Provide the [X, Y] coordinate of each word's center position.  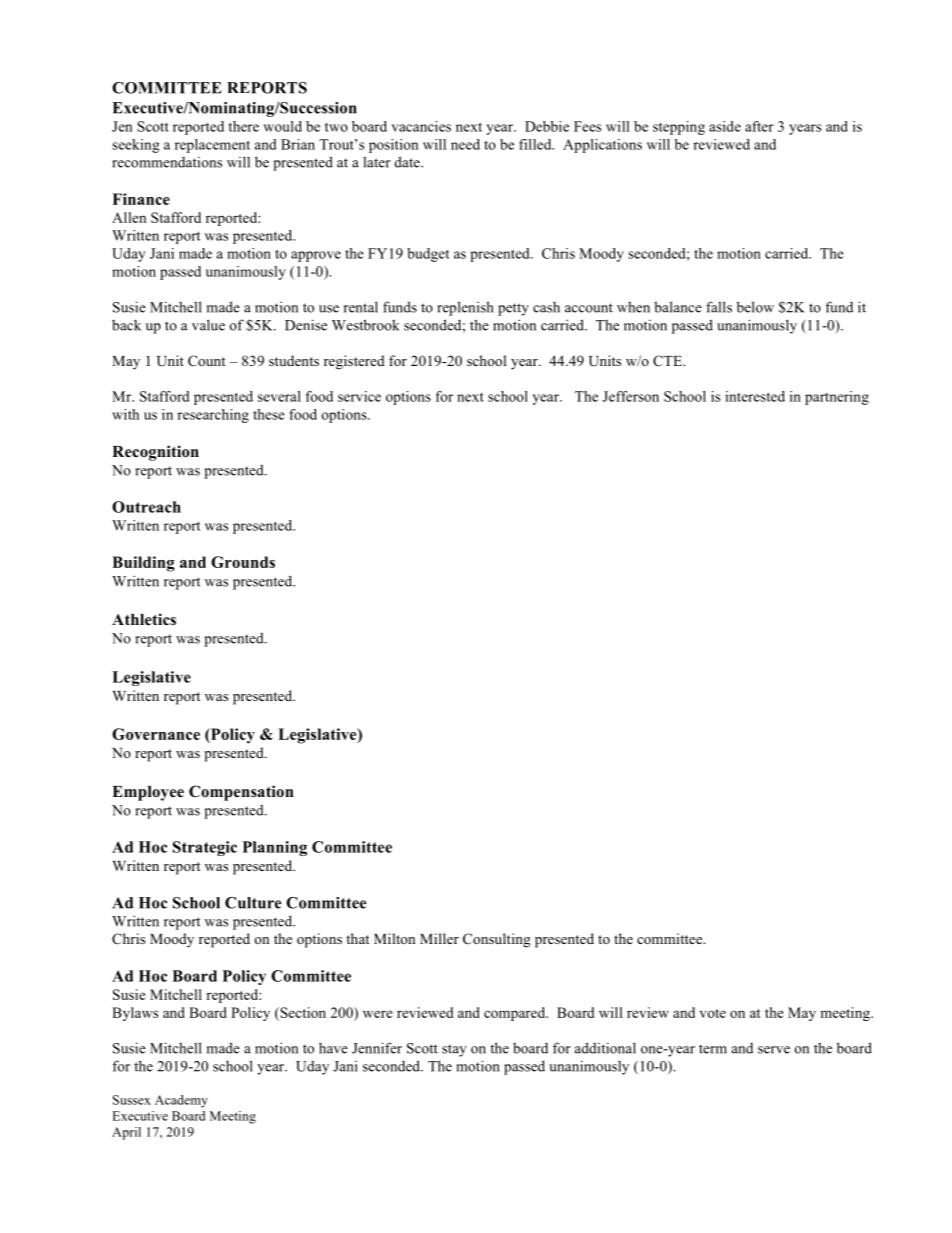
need [465, 144]
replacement [212, 146]
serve [774, 1050]
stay [454, 1051]
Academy [181, 1101]
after [759, 126]
